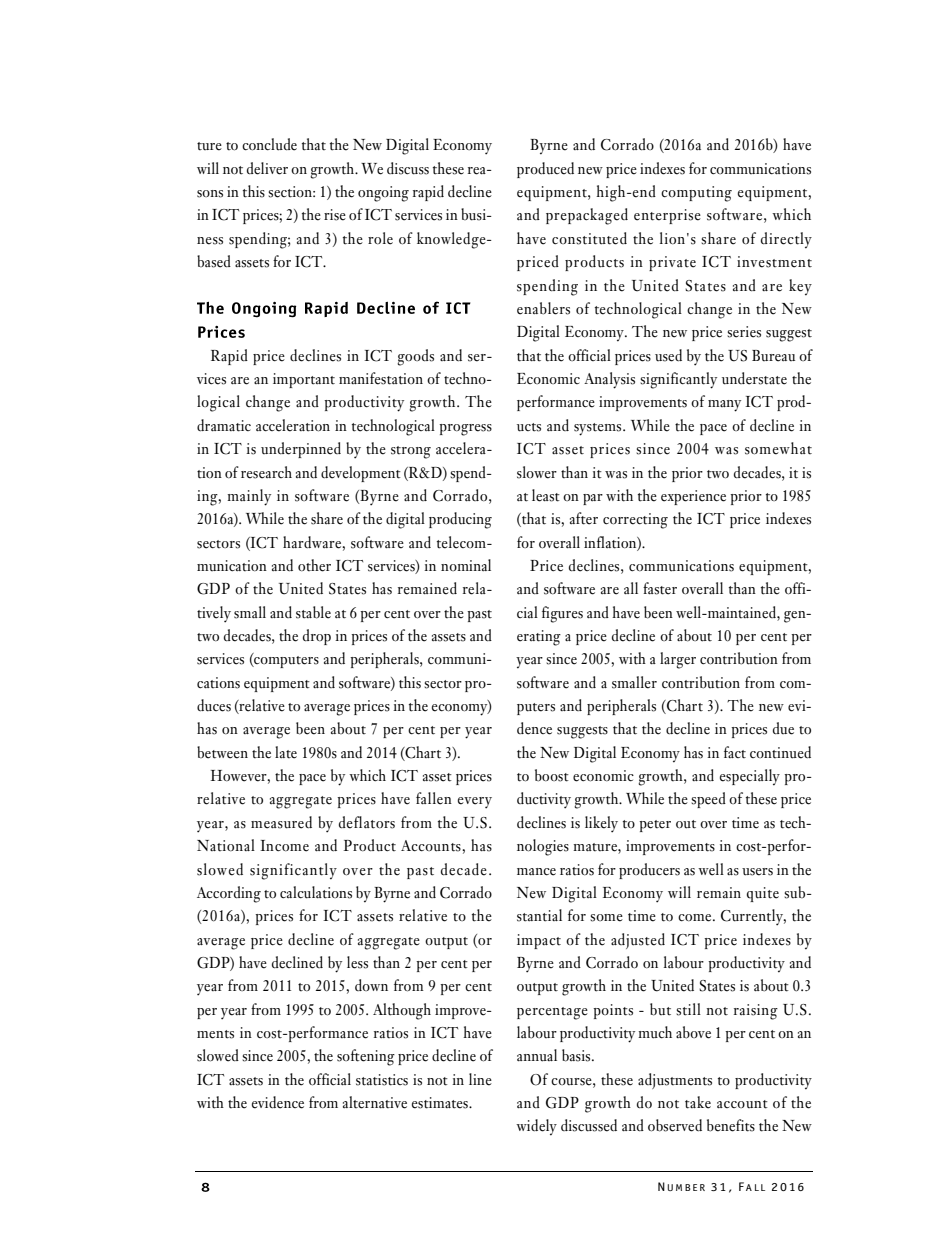 This page has width=952, height=1233. Describe the element at coordinates (266, 472) in the page. I see `research` at that location.
